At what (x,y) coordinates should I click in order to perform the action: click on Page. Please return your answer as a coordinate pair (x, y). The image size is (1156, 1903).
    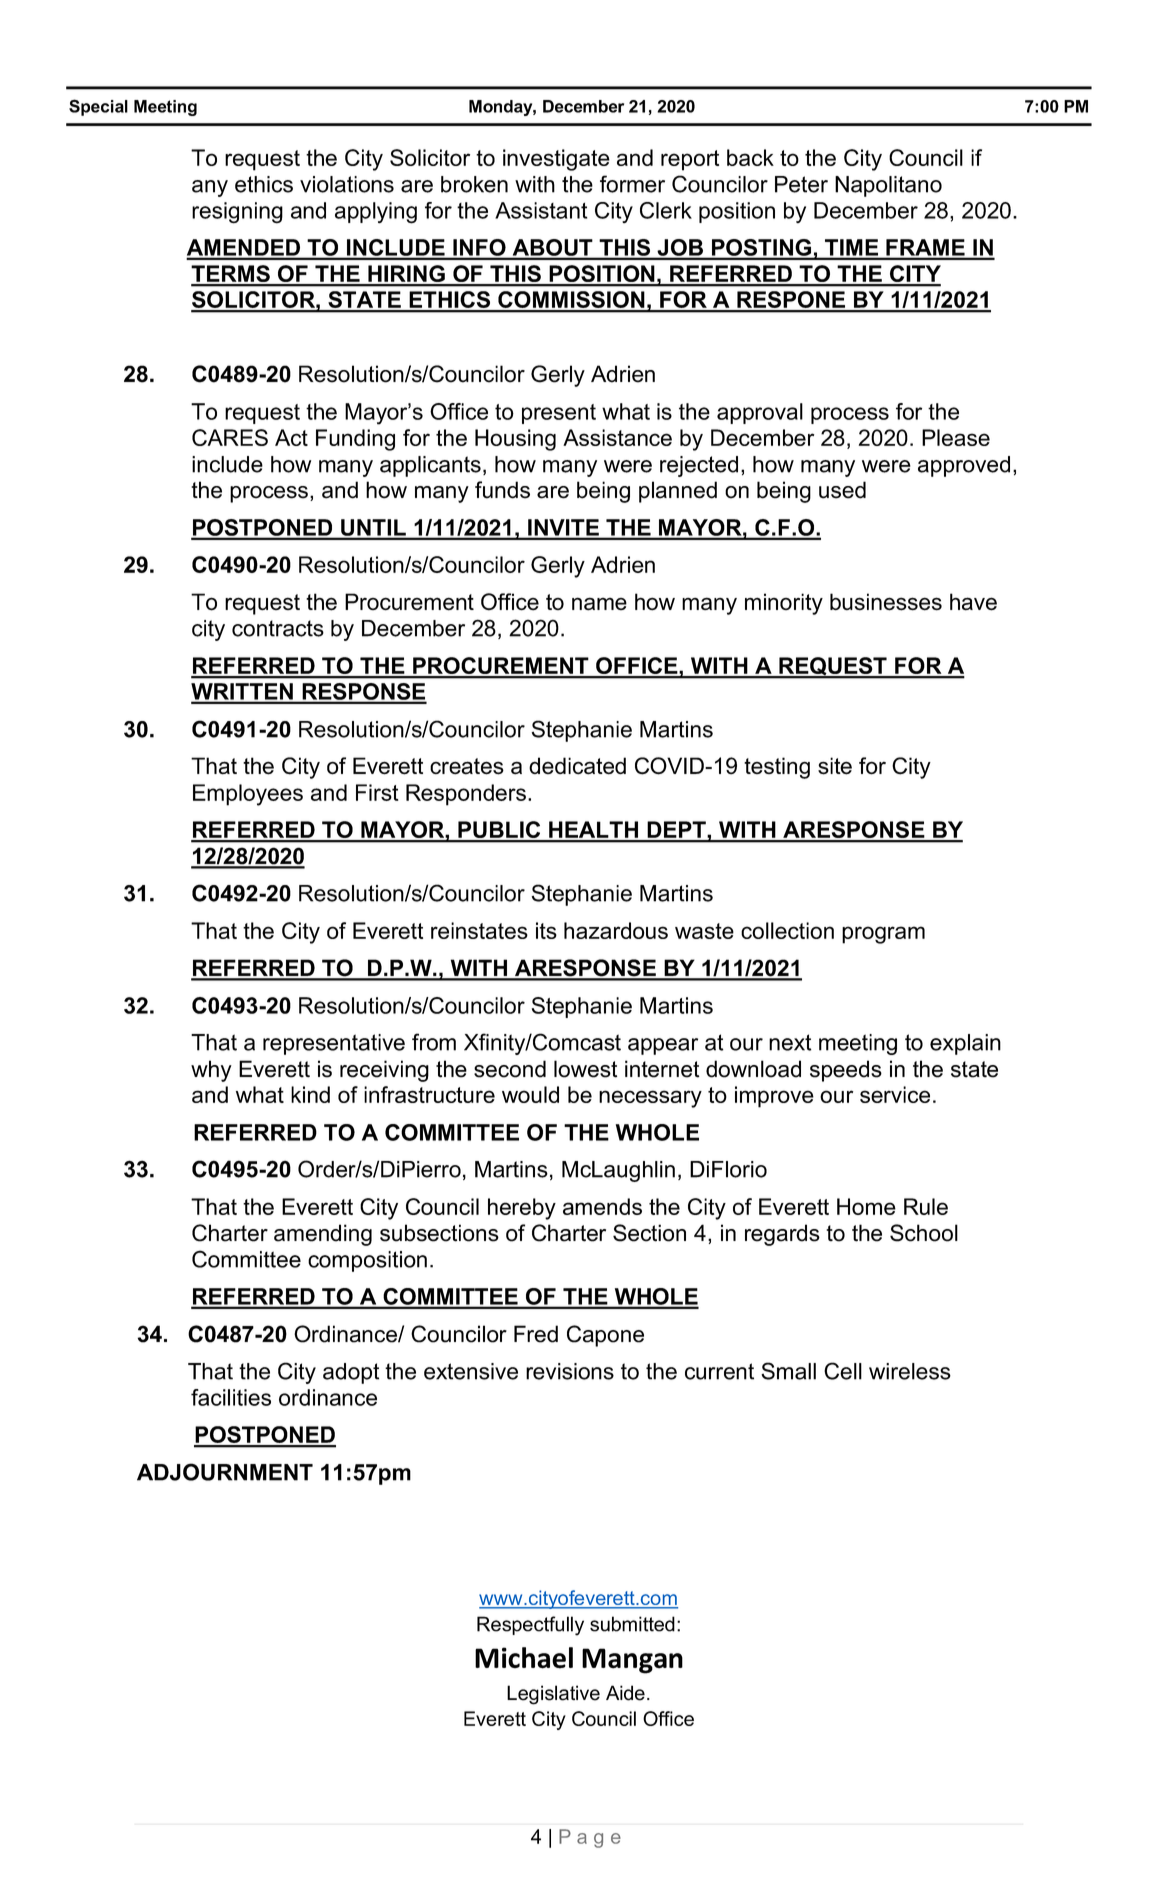
    Looking at the image, I should click on (590, 1838).
